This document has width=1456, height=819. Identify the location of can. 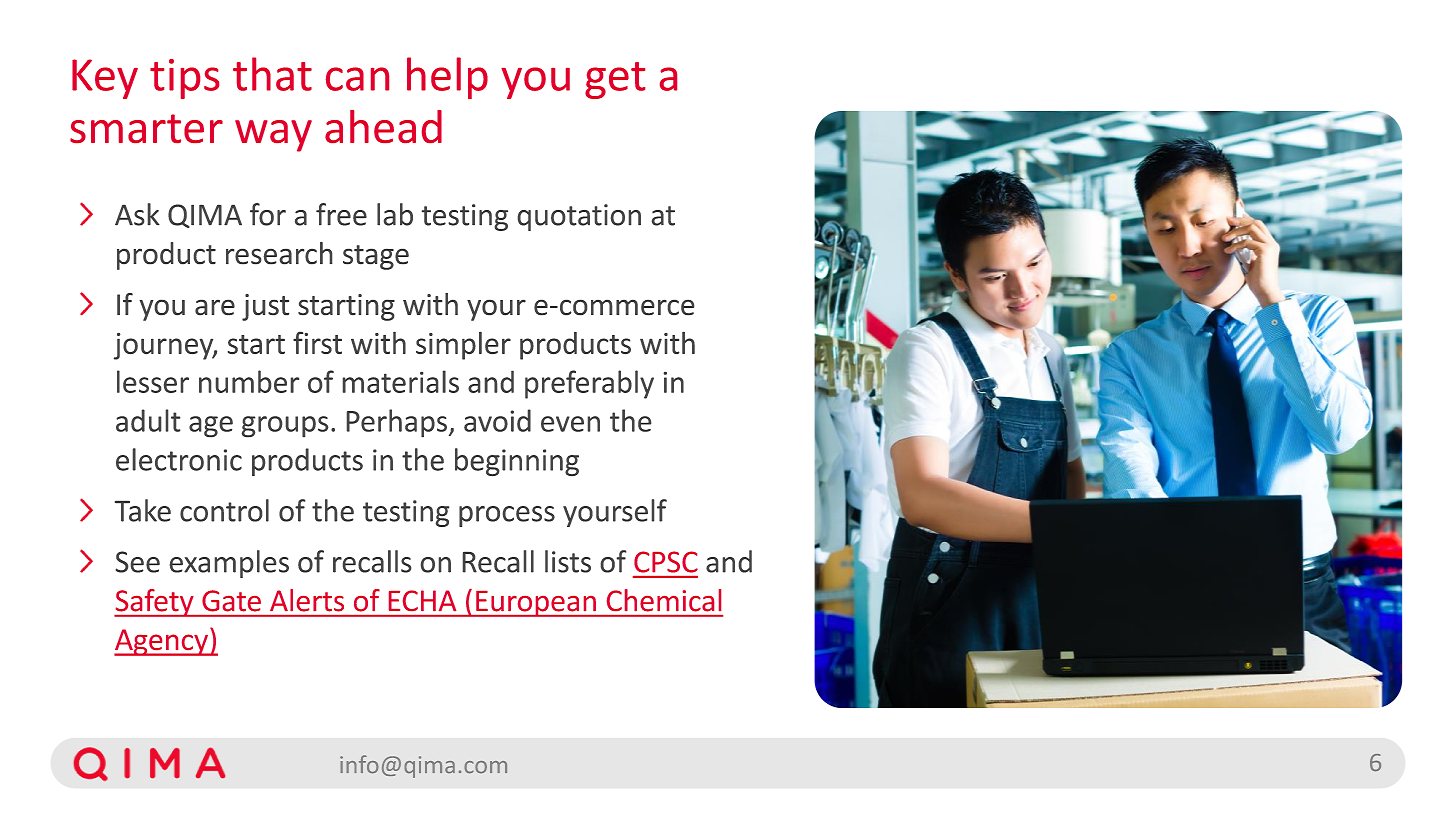
(357, 79).
